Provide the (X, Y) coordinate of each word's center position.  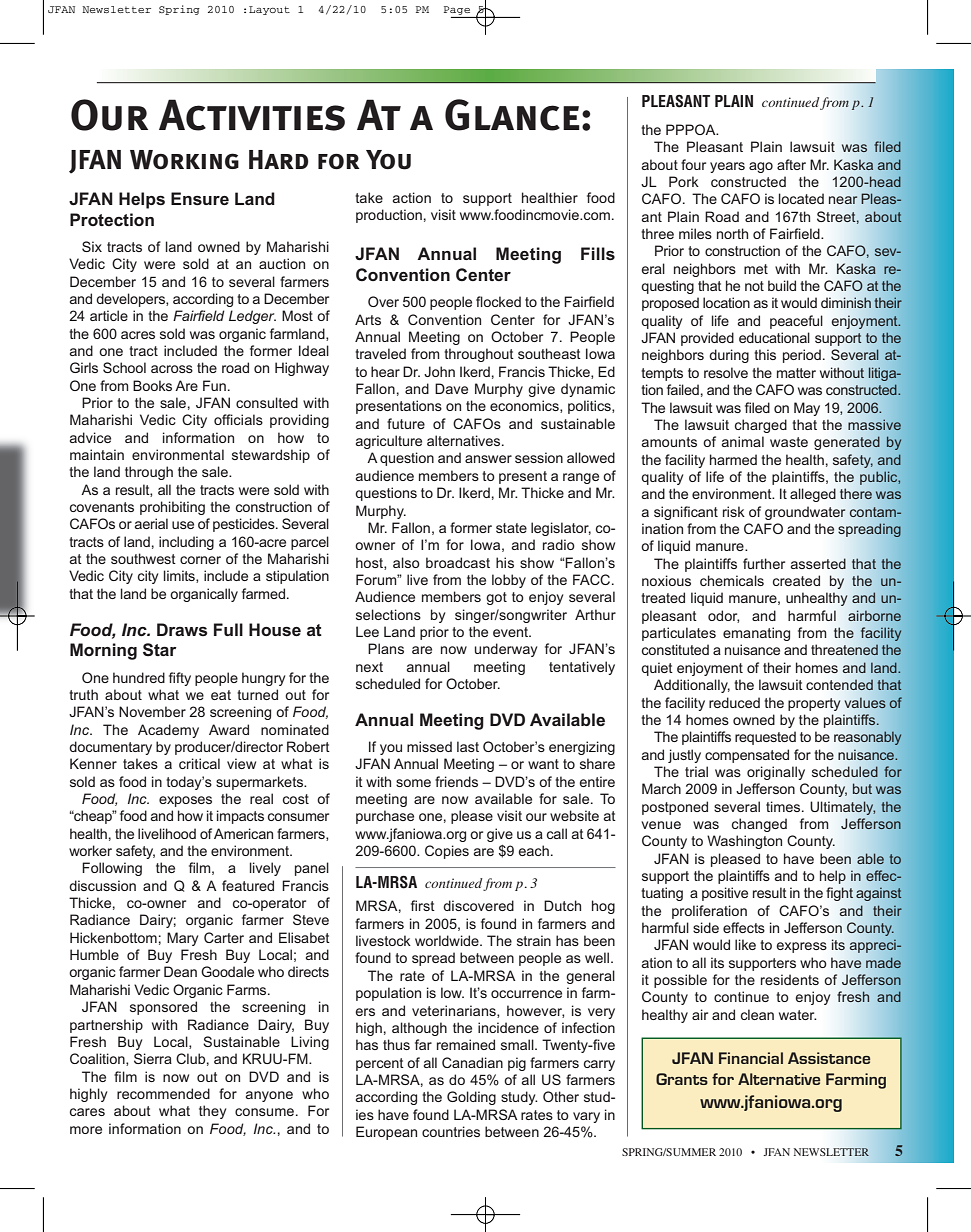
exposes (185, 801)
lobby (509, 581)
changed (759, 825)
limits (180, 576)
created (796, 580)
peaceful (796, 322)
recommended (163, 1093)
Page (457, 10)
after (791, 164)
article (109, 315)
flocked (498, 301)
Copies (447, 852)
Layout (269, 10)
